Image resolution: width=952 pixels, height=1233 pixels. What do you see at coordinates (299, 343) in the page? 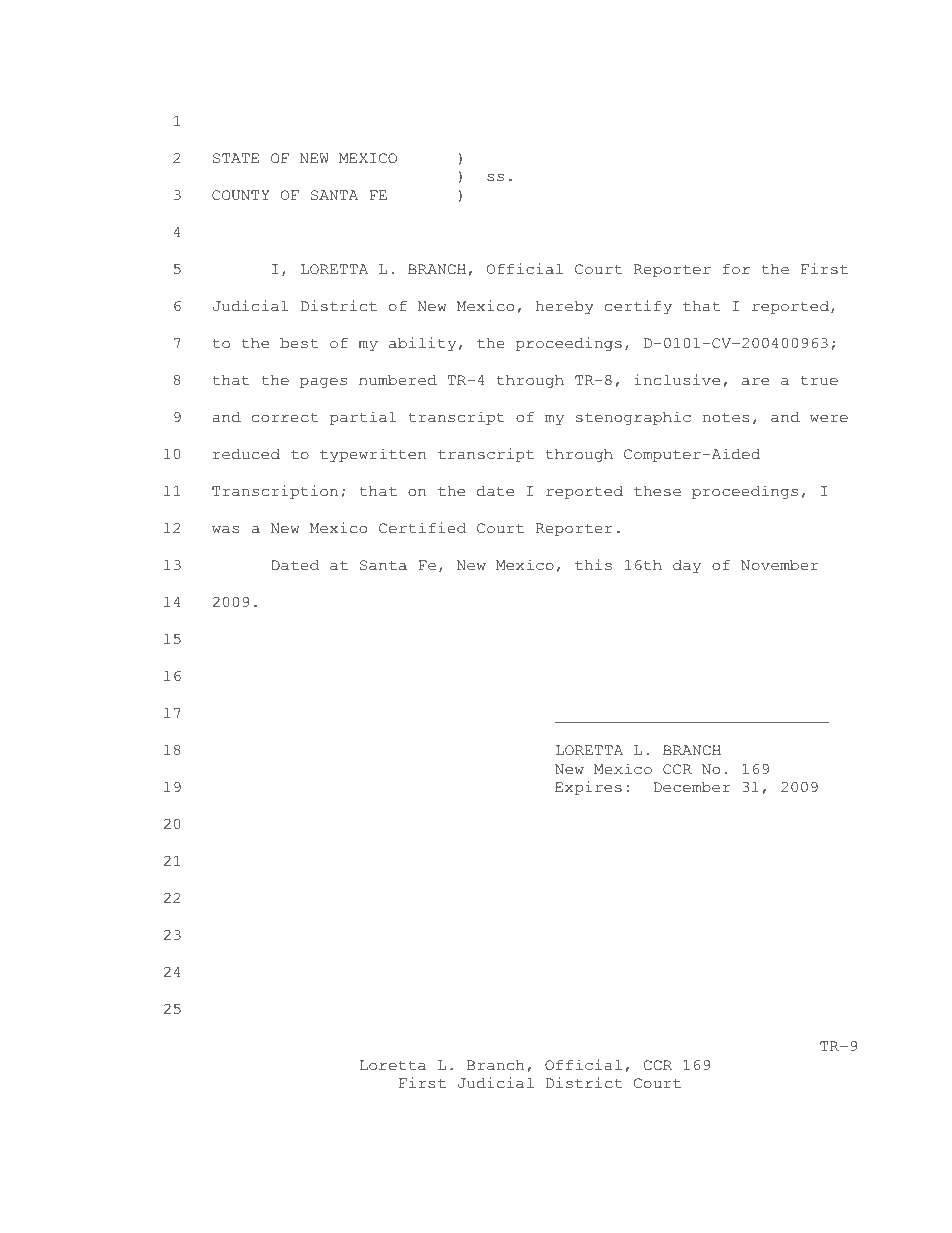
I see `best` at bounding box center [299, 343].
